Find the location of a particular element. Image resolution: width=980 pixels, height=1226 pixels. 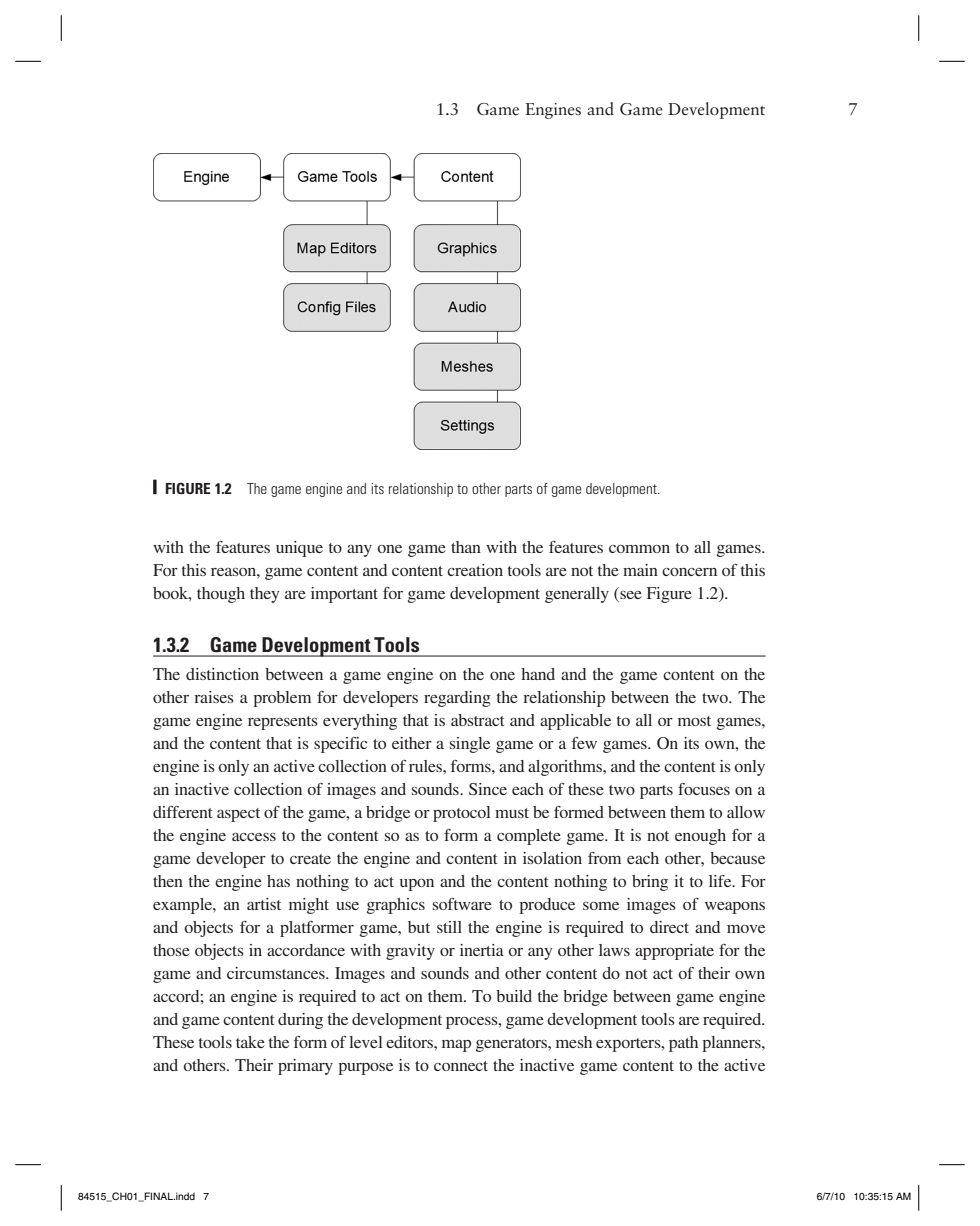

map is located at coordinates (456, 1046).
